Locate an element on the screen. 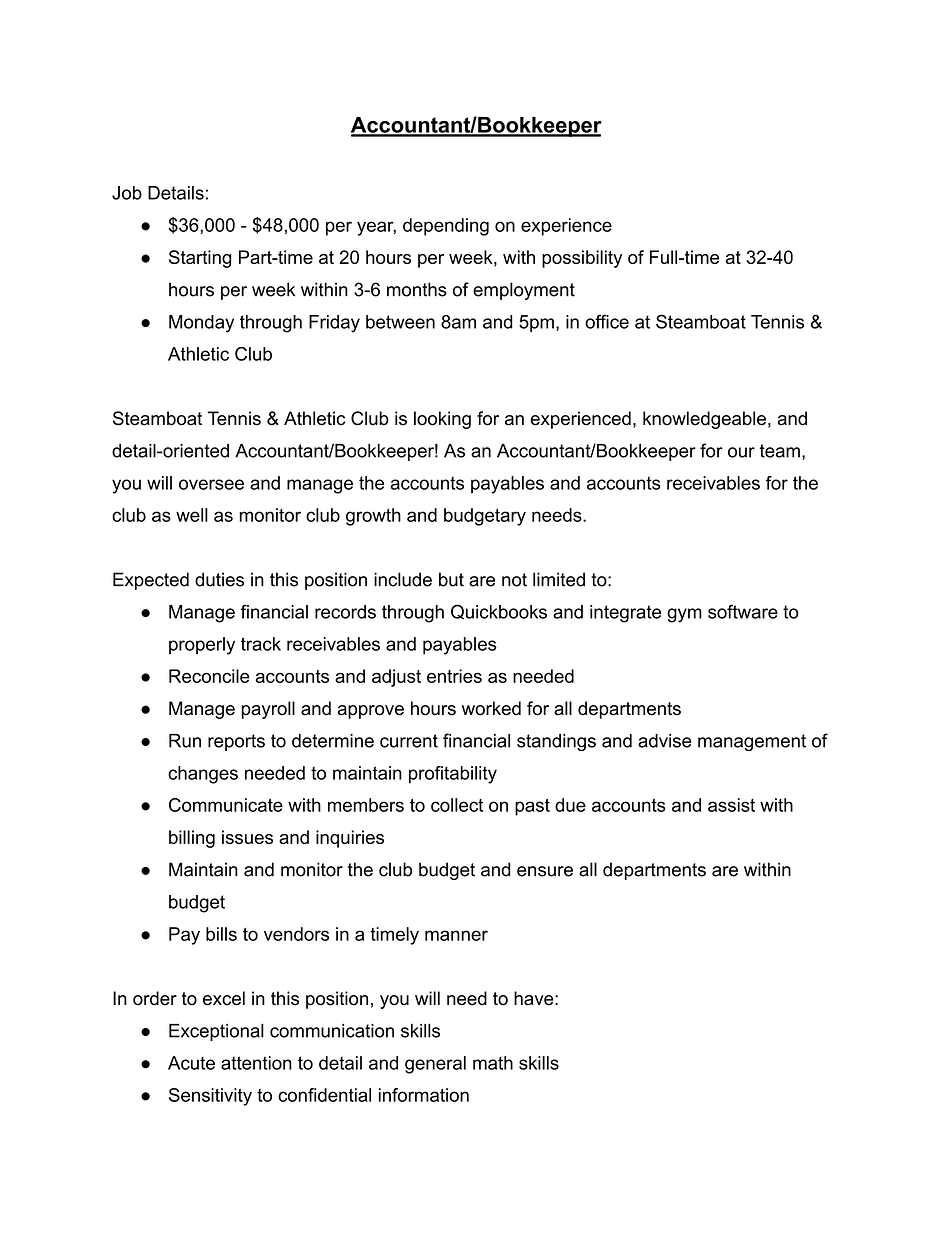 The width and height of the screenshot is (952, 1233). Starting is located at coordinates (200, 259).
